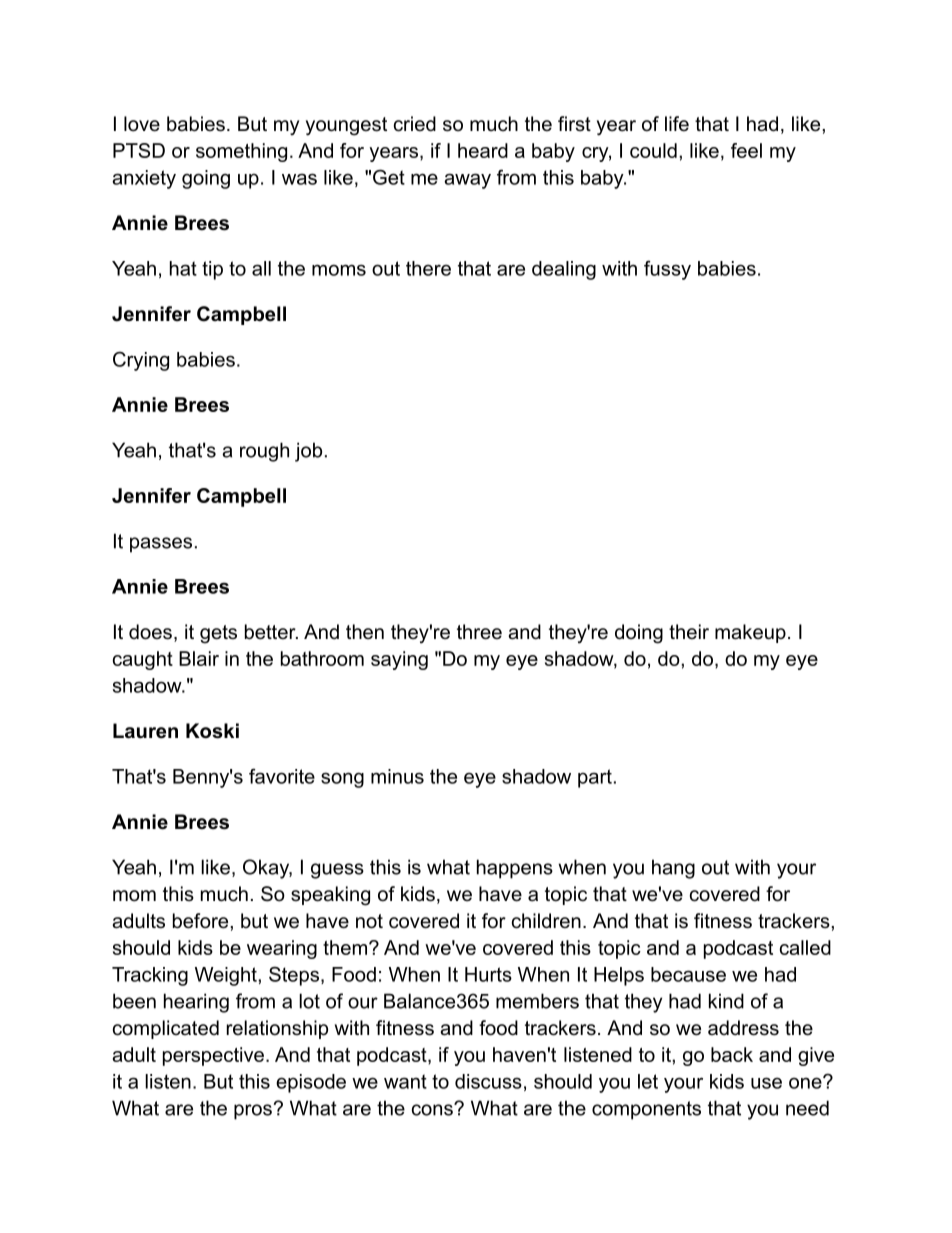 The image size is (952, 1233). What do you see at coordinates (750, 633) in the screenshot?
I see `makeup` at bounding box center [750, 633].
